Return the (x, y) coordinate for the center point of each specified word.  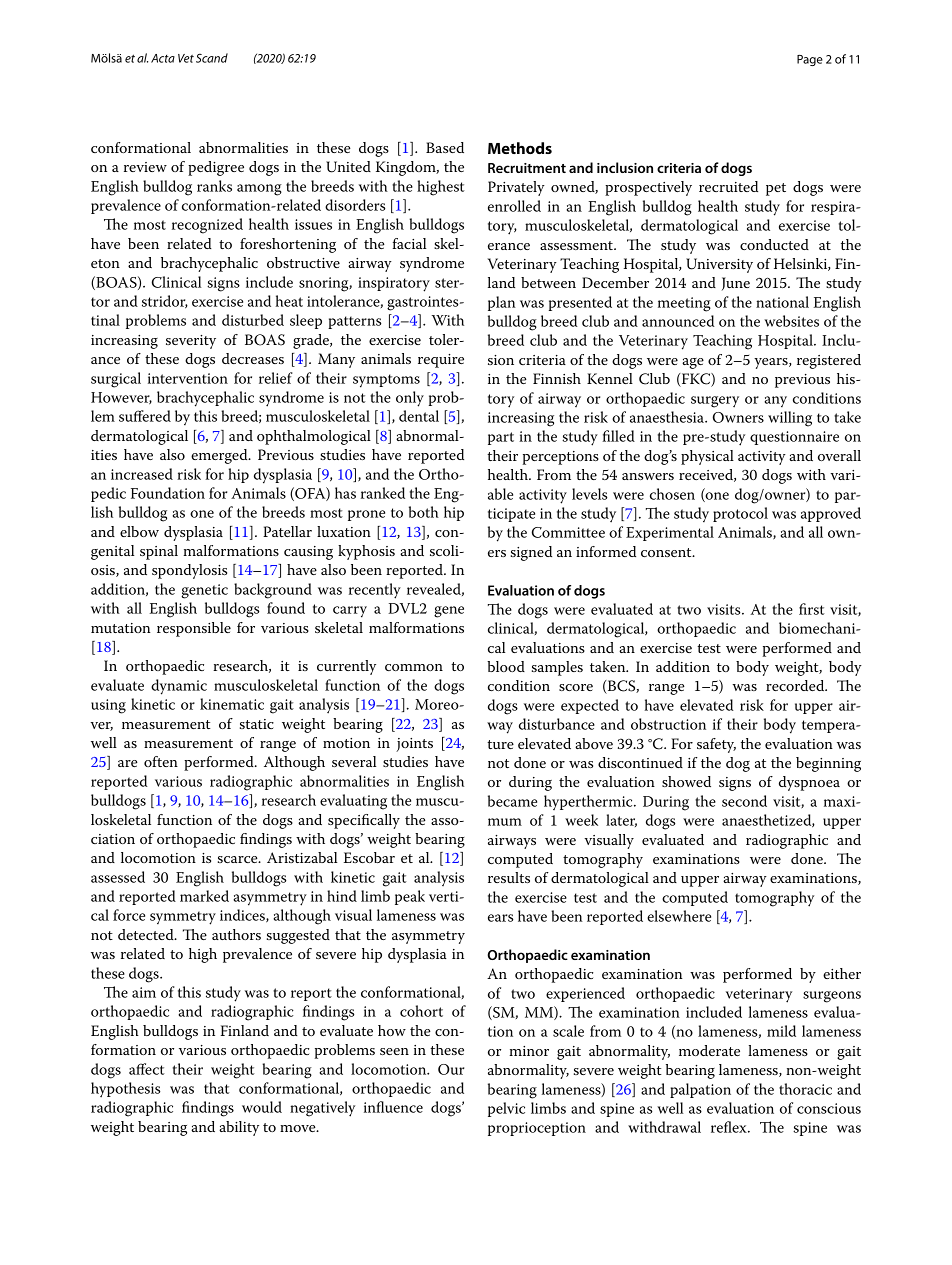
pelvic (506, 1109)
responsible (194, 629)
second (744, 801)
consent (667, 552)
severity (191, 342)
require (441, 361)
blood (506, 666)
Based (445, 147)
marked (204, 896)
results (509, 877)
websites (791, 321)
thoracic (805, 1089)
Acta (163, 58)
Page (810, 60)
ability (239, 1128)
